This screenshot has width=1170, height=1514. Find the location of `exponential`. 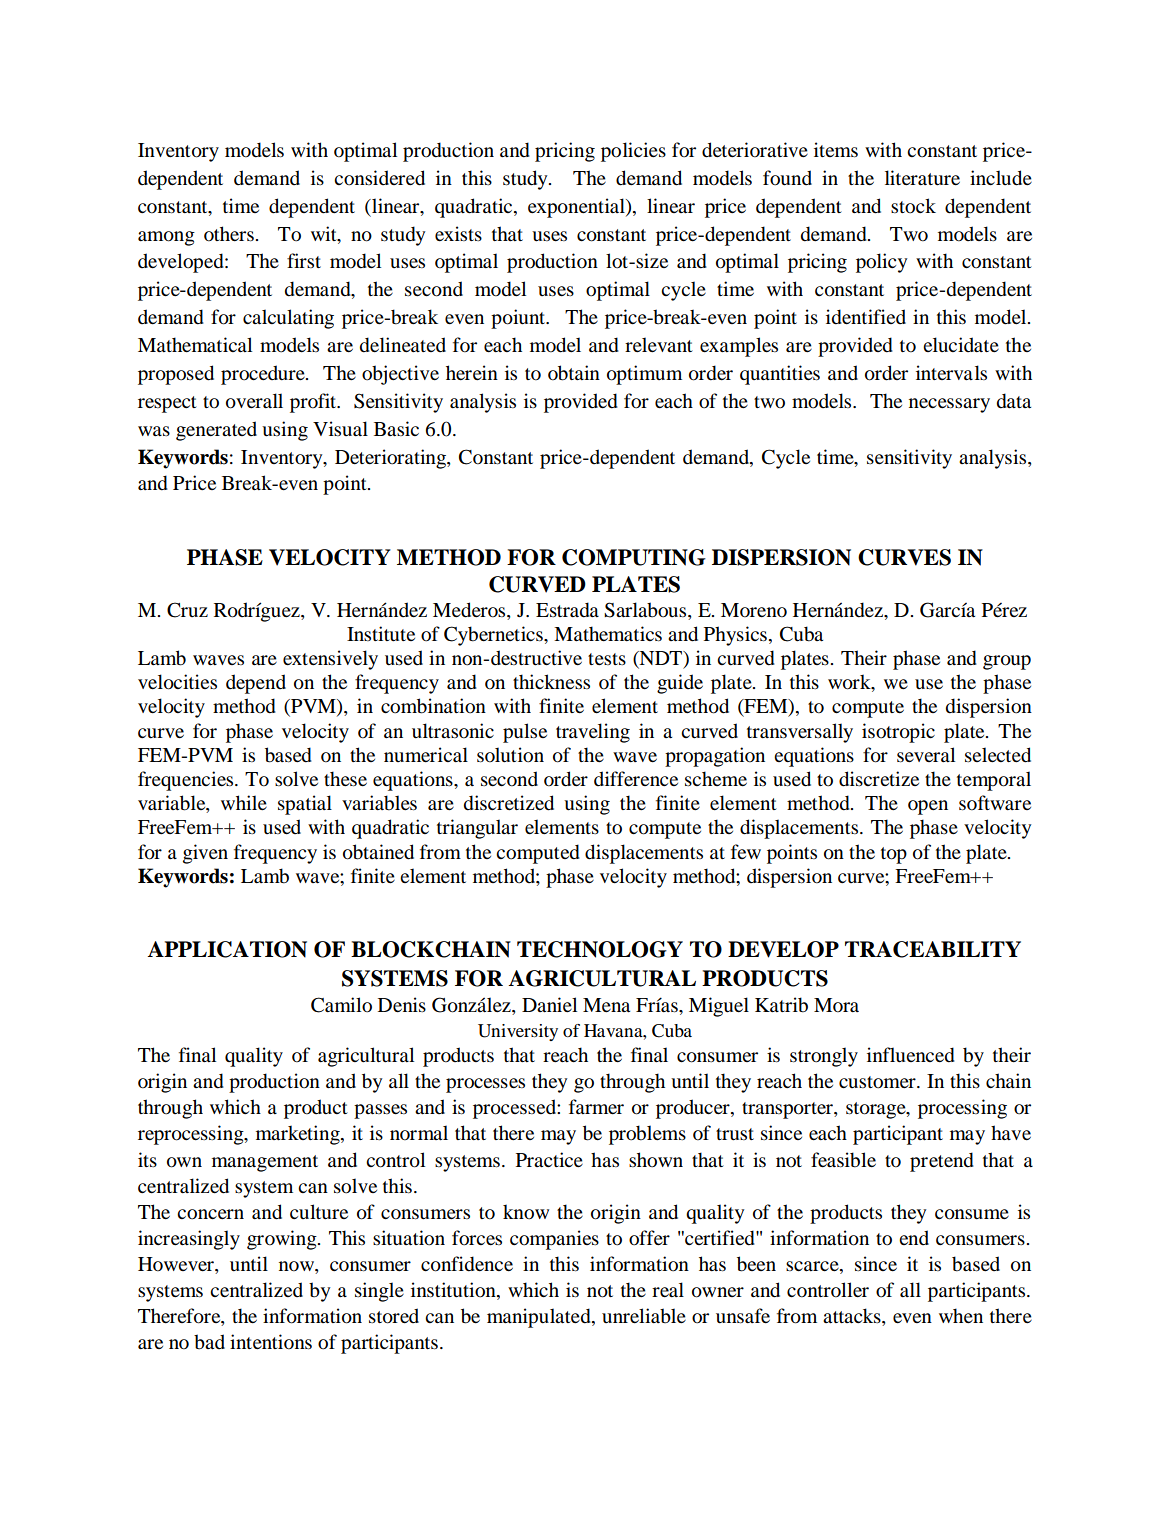

exponential is located at coordinates (577, 208).
